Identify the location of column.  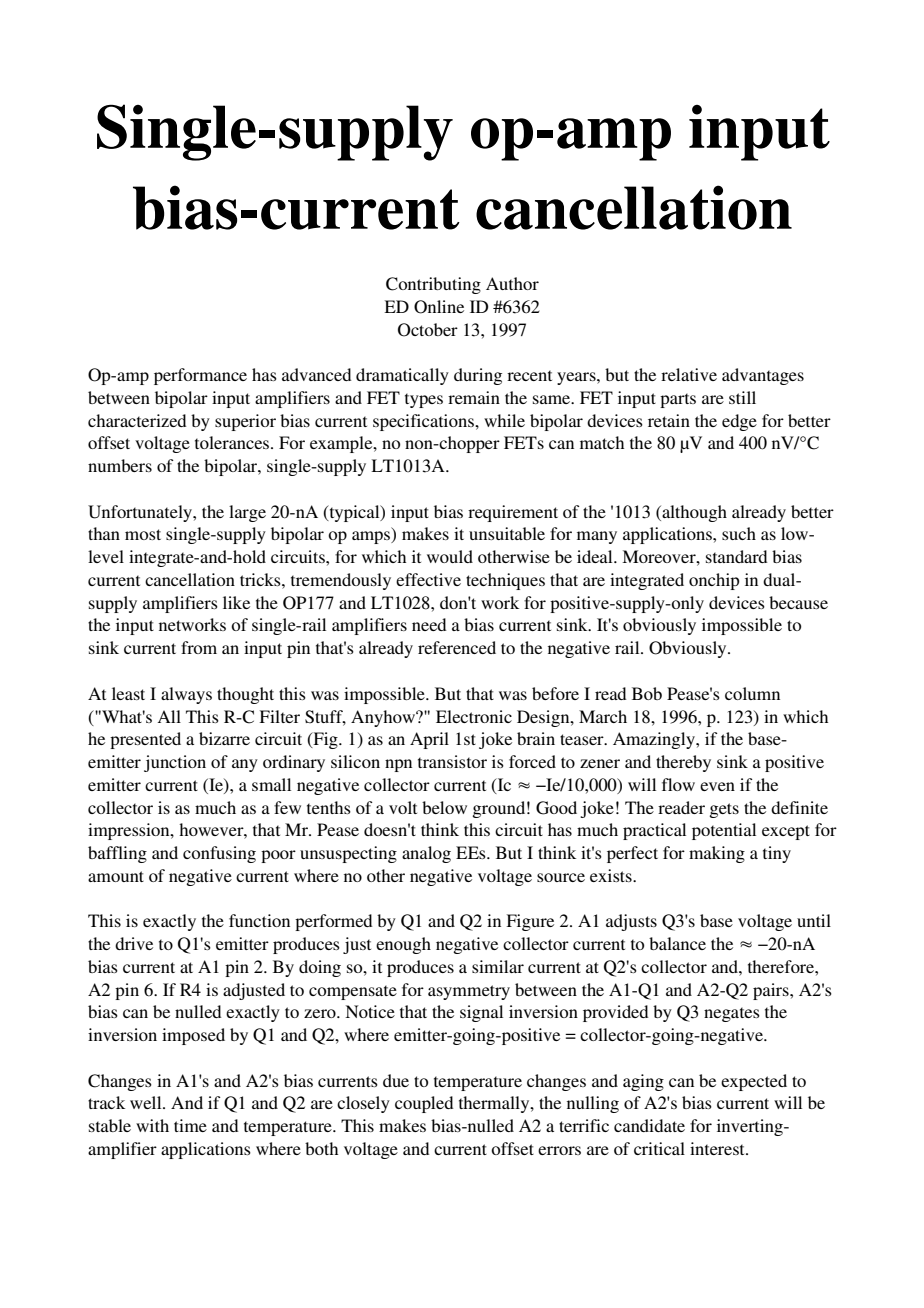
(752, 693).
